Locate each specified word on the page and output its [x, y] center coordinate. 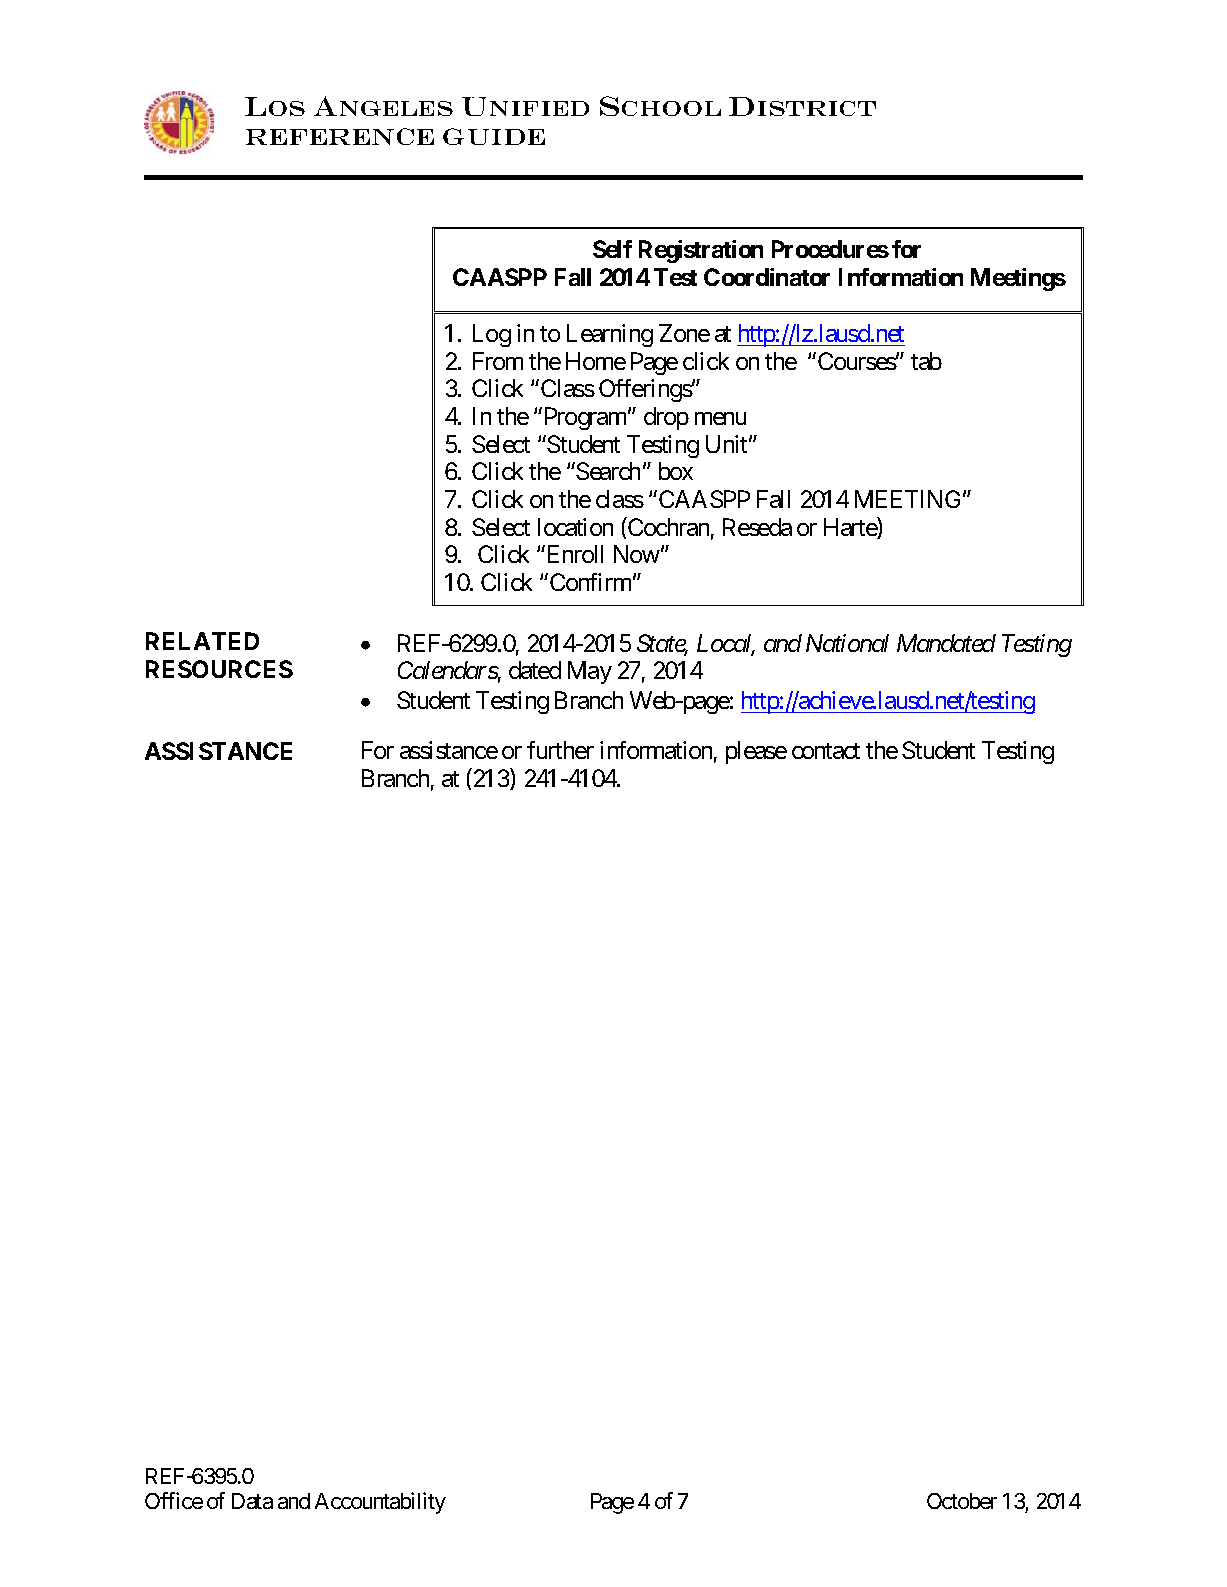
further [560, 750]
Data [252, 1501]
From [498, 361]
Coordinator [767, 277]
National [847, 643]
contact [826, 751]
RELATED [202, 641]
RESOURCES [219, 669]
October [962, 1501]
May [590, 672]
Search [607, 471]
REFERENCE [340, 136]
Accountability [380, 1503]
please [756, 752]
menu [720, 418]
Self [612, 249]
